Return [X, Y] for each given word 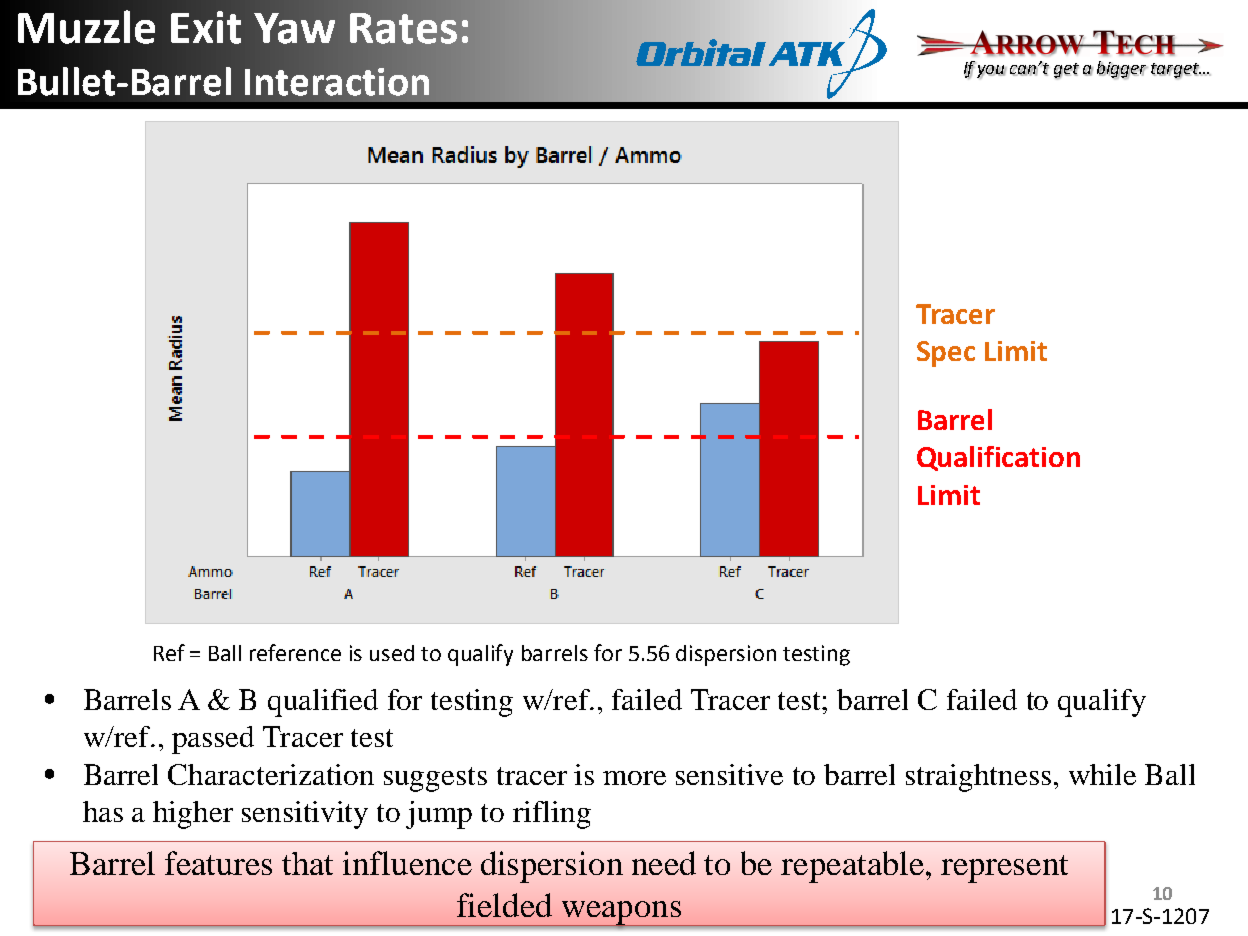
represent [1004, 869]
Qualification [998, 458]
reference [295, 652]
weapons [621, 913]
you [991, 72]
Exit [206, 27]
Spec [946, 354]
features [218, 863]
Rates [403, 28]
